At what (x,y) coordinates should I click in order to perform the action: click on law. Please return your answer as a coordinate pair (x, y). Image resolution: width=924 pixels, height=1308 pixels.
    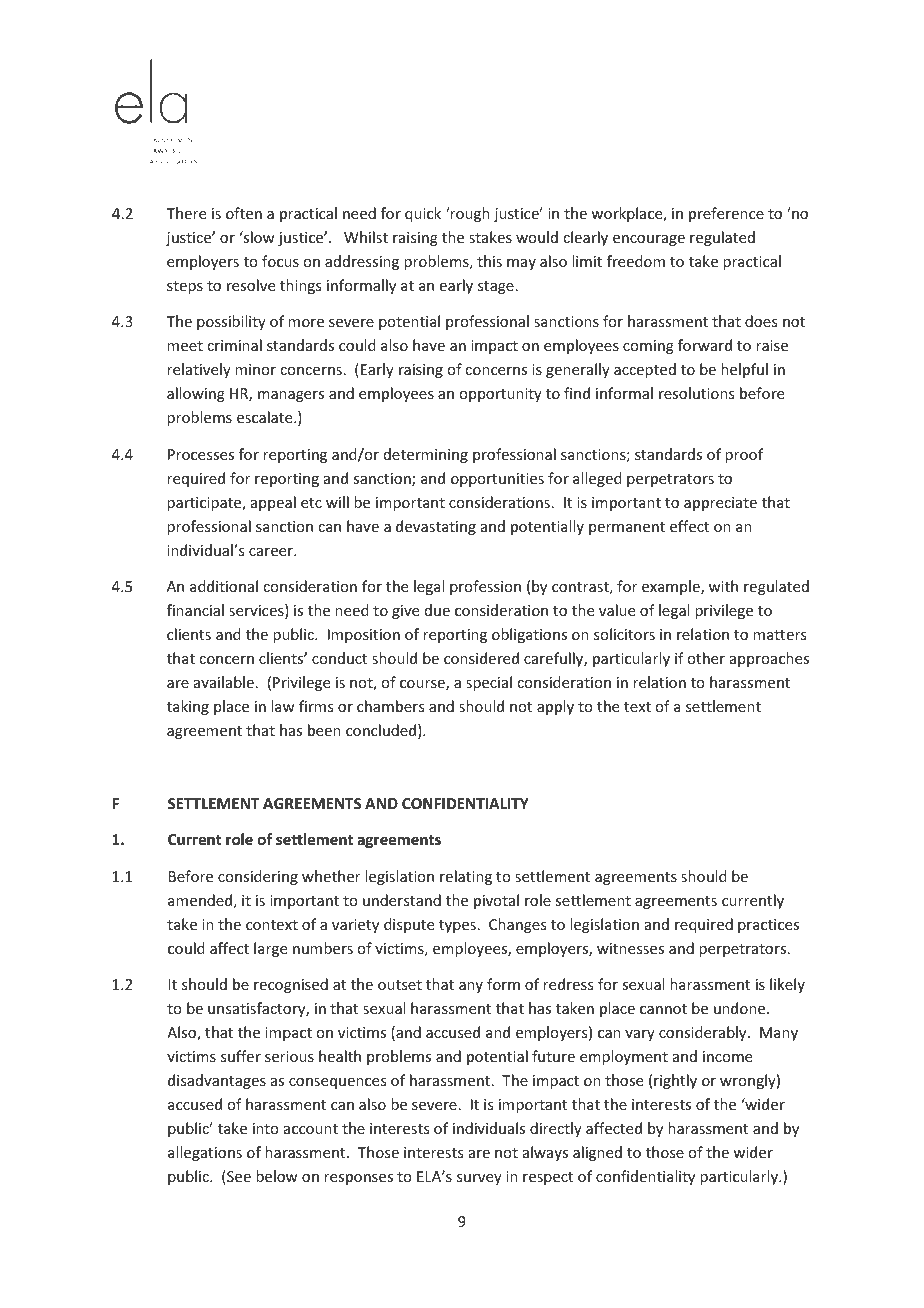
    Looking at the image, I should click on (283, 706).
